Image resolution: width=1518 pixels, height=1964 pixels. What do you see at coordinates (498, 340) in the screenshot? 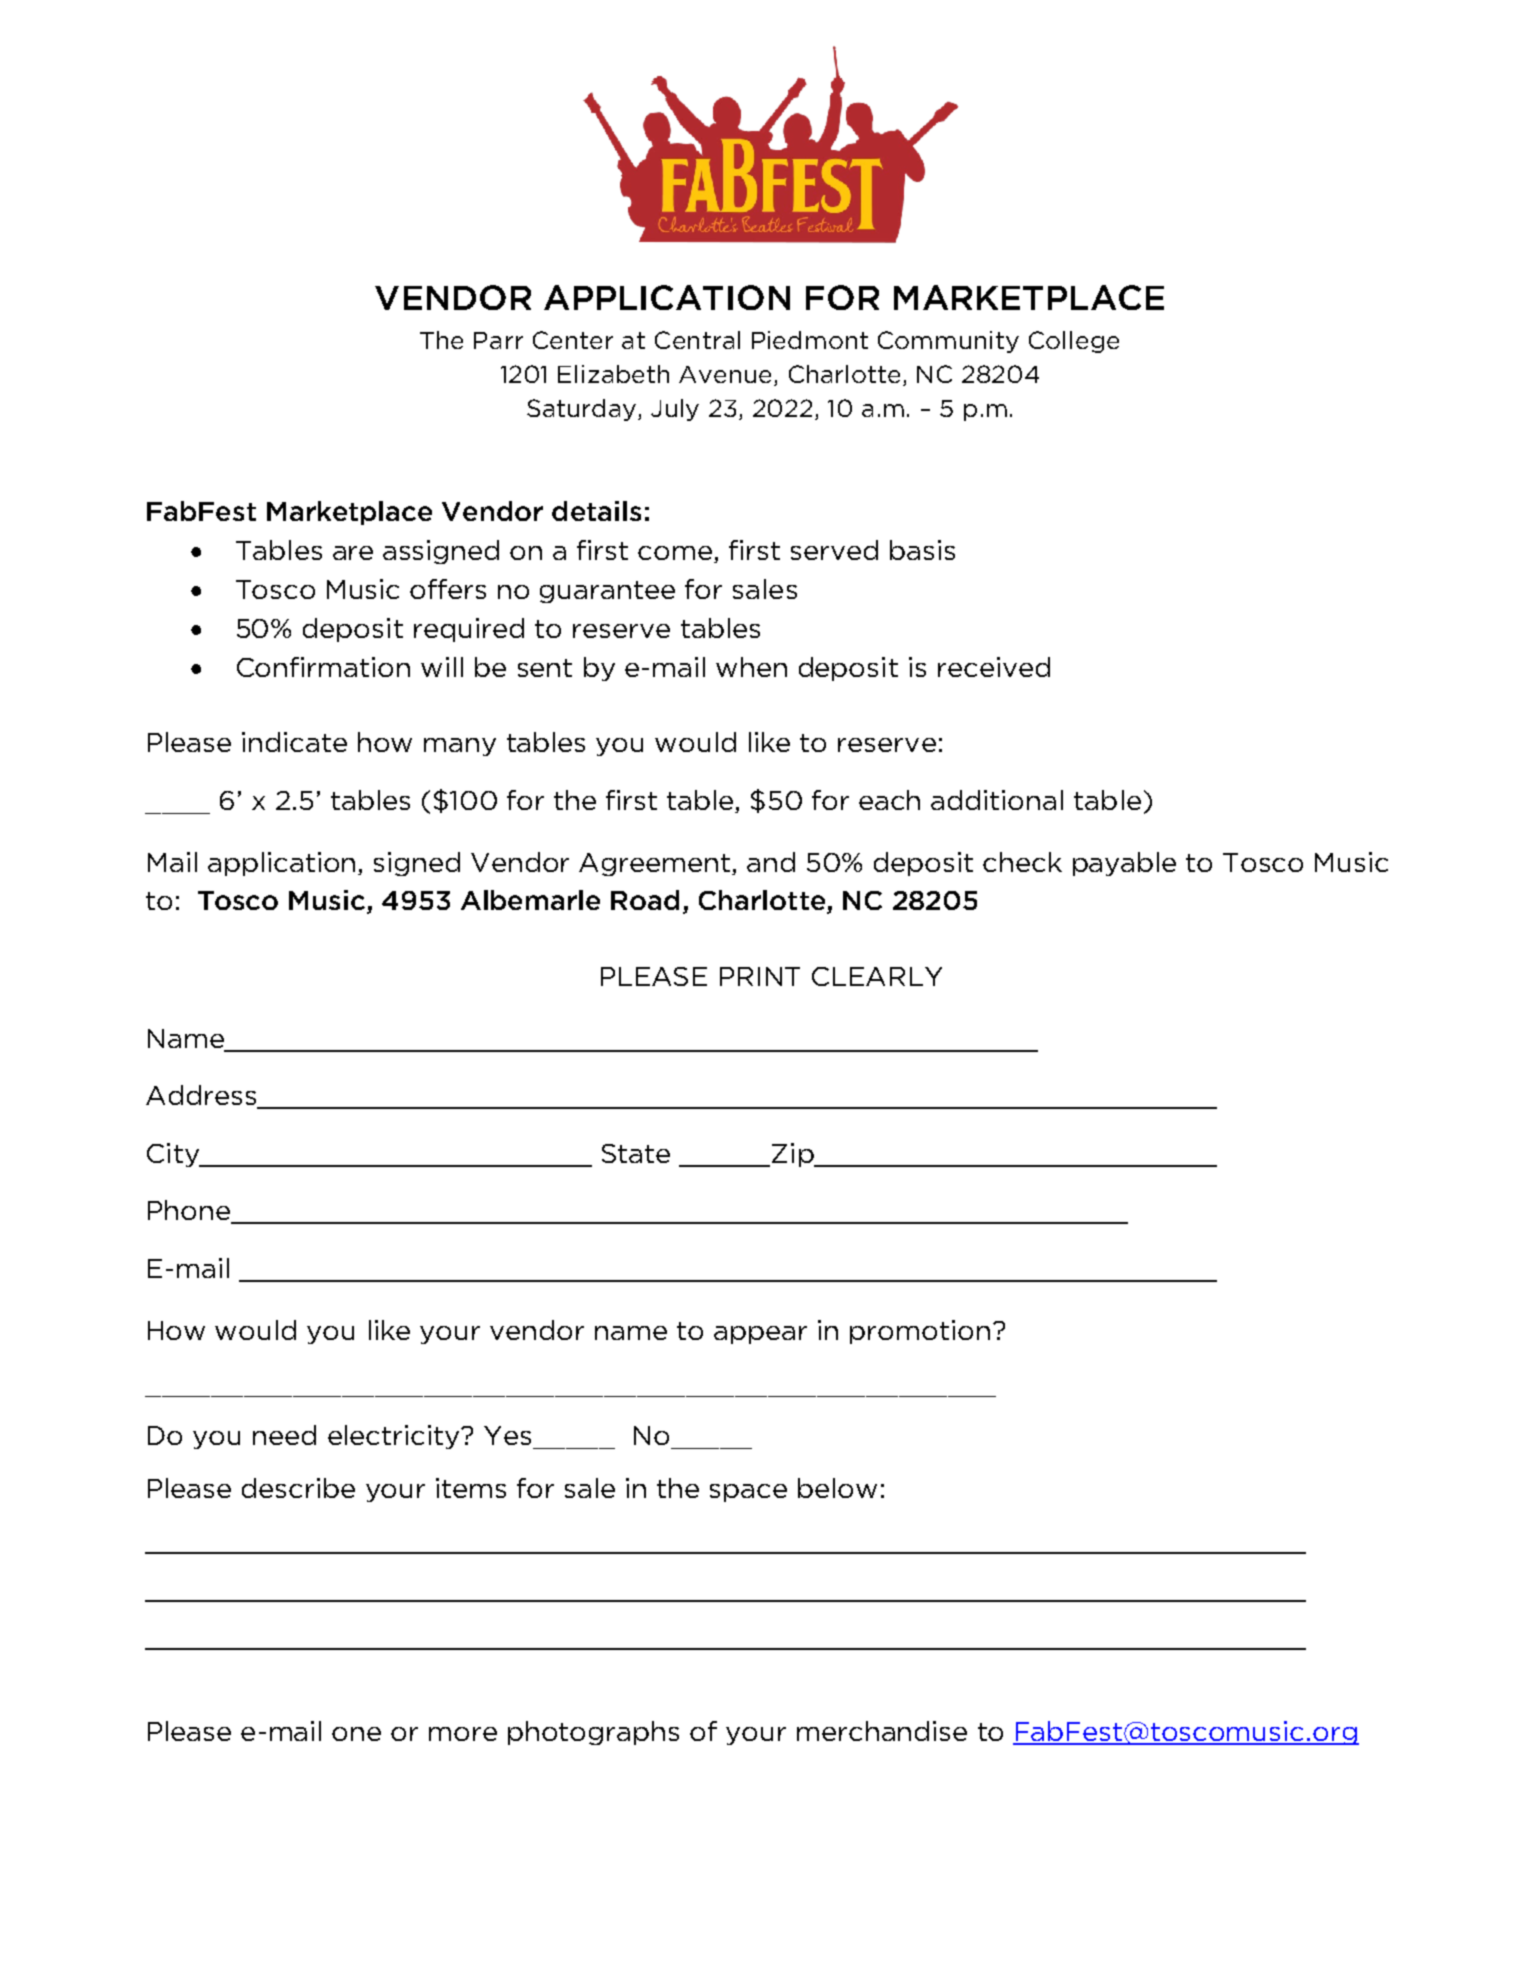
I see `Parr` at bounding box center [498, 340].
